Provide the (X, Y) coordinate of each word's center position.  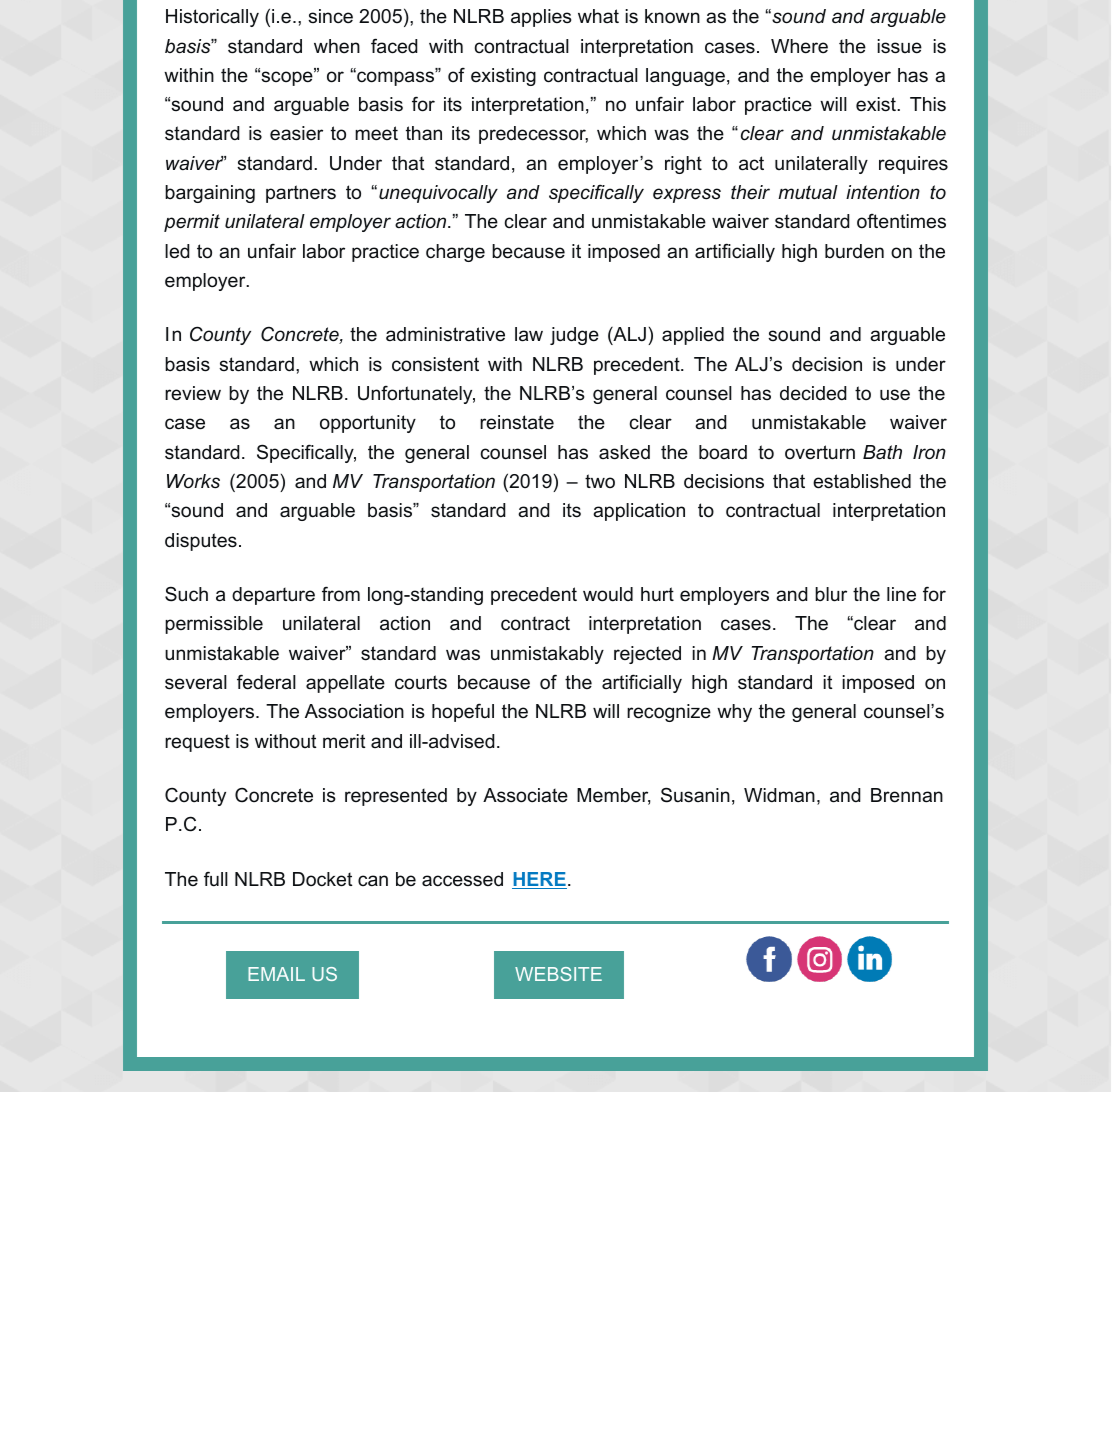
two (600, 481)
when (337, 46)
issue (899, 46)
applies (541, 18)
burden (854, 251)
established (862, 481)
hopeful (463, 712)
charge (455, 253)
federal (266, 682)
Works (193, 481)
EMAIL (276, 974)
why (734, 713)
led (177, 251)
